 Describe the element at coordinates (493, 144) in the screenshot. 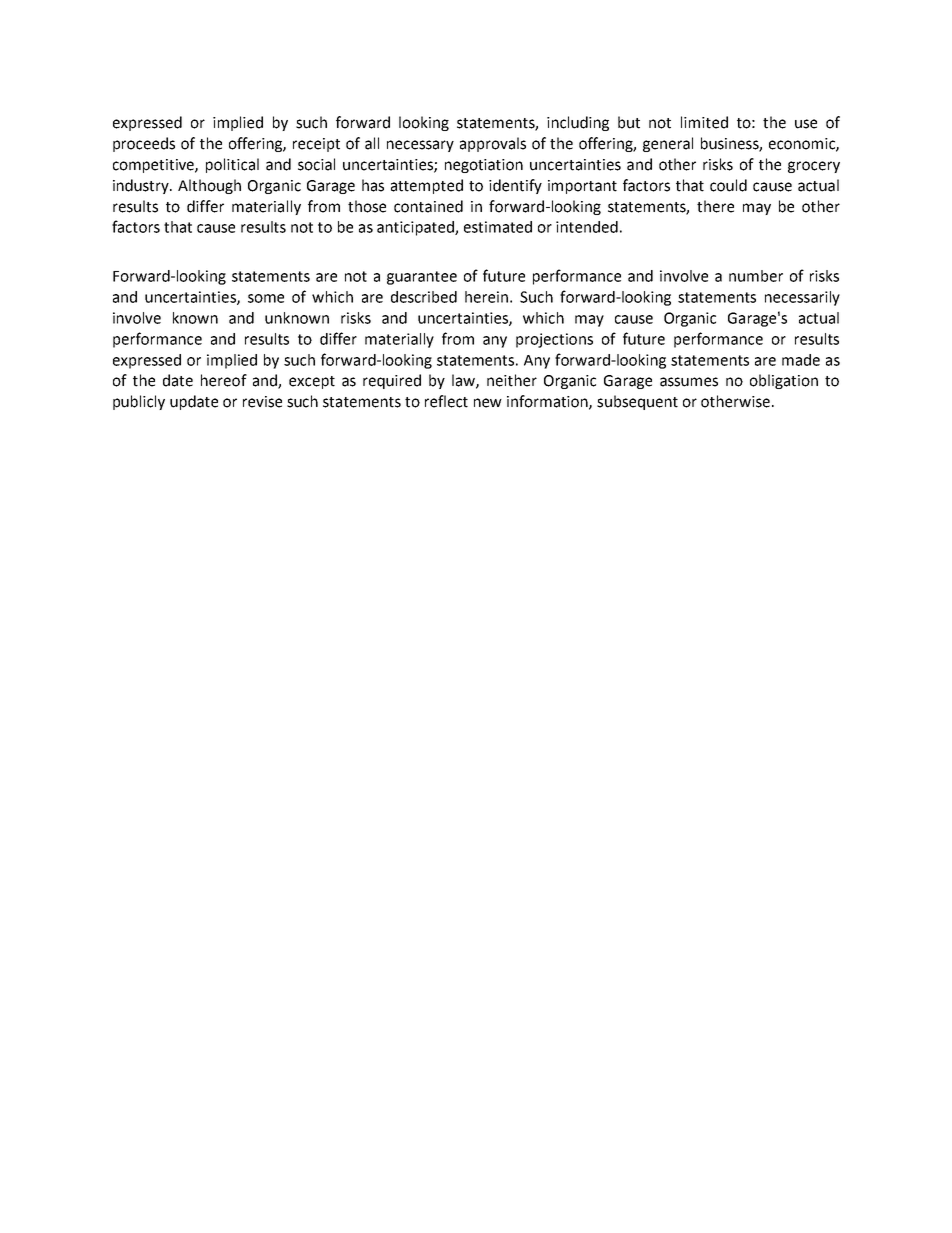

I see `approvals` at that location.
